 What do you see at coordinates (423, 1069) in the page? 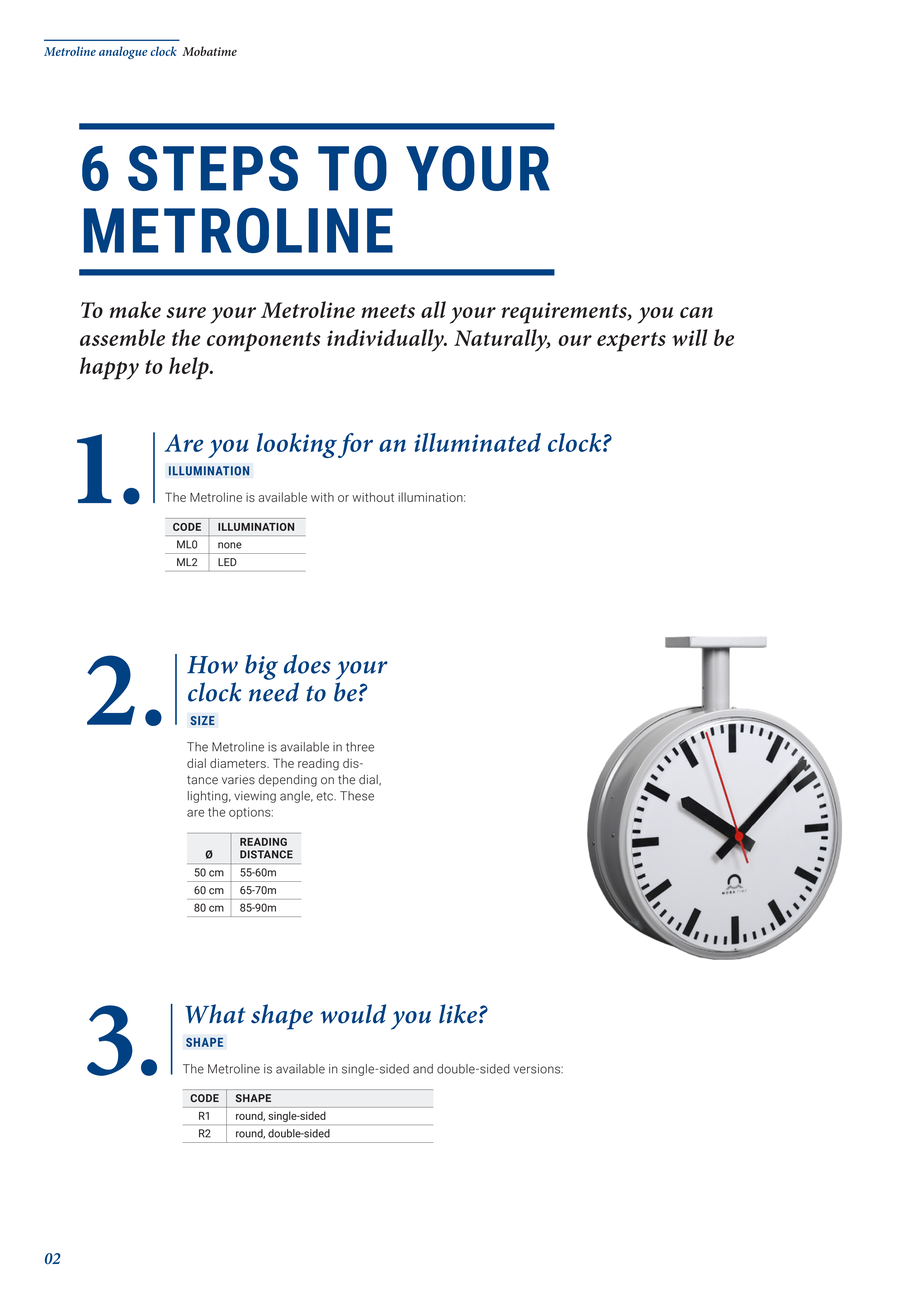
I see `and` at bounding box center [423, 1069].
